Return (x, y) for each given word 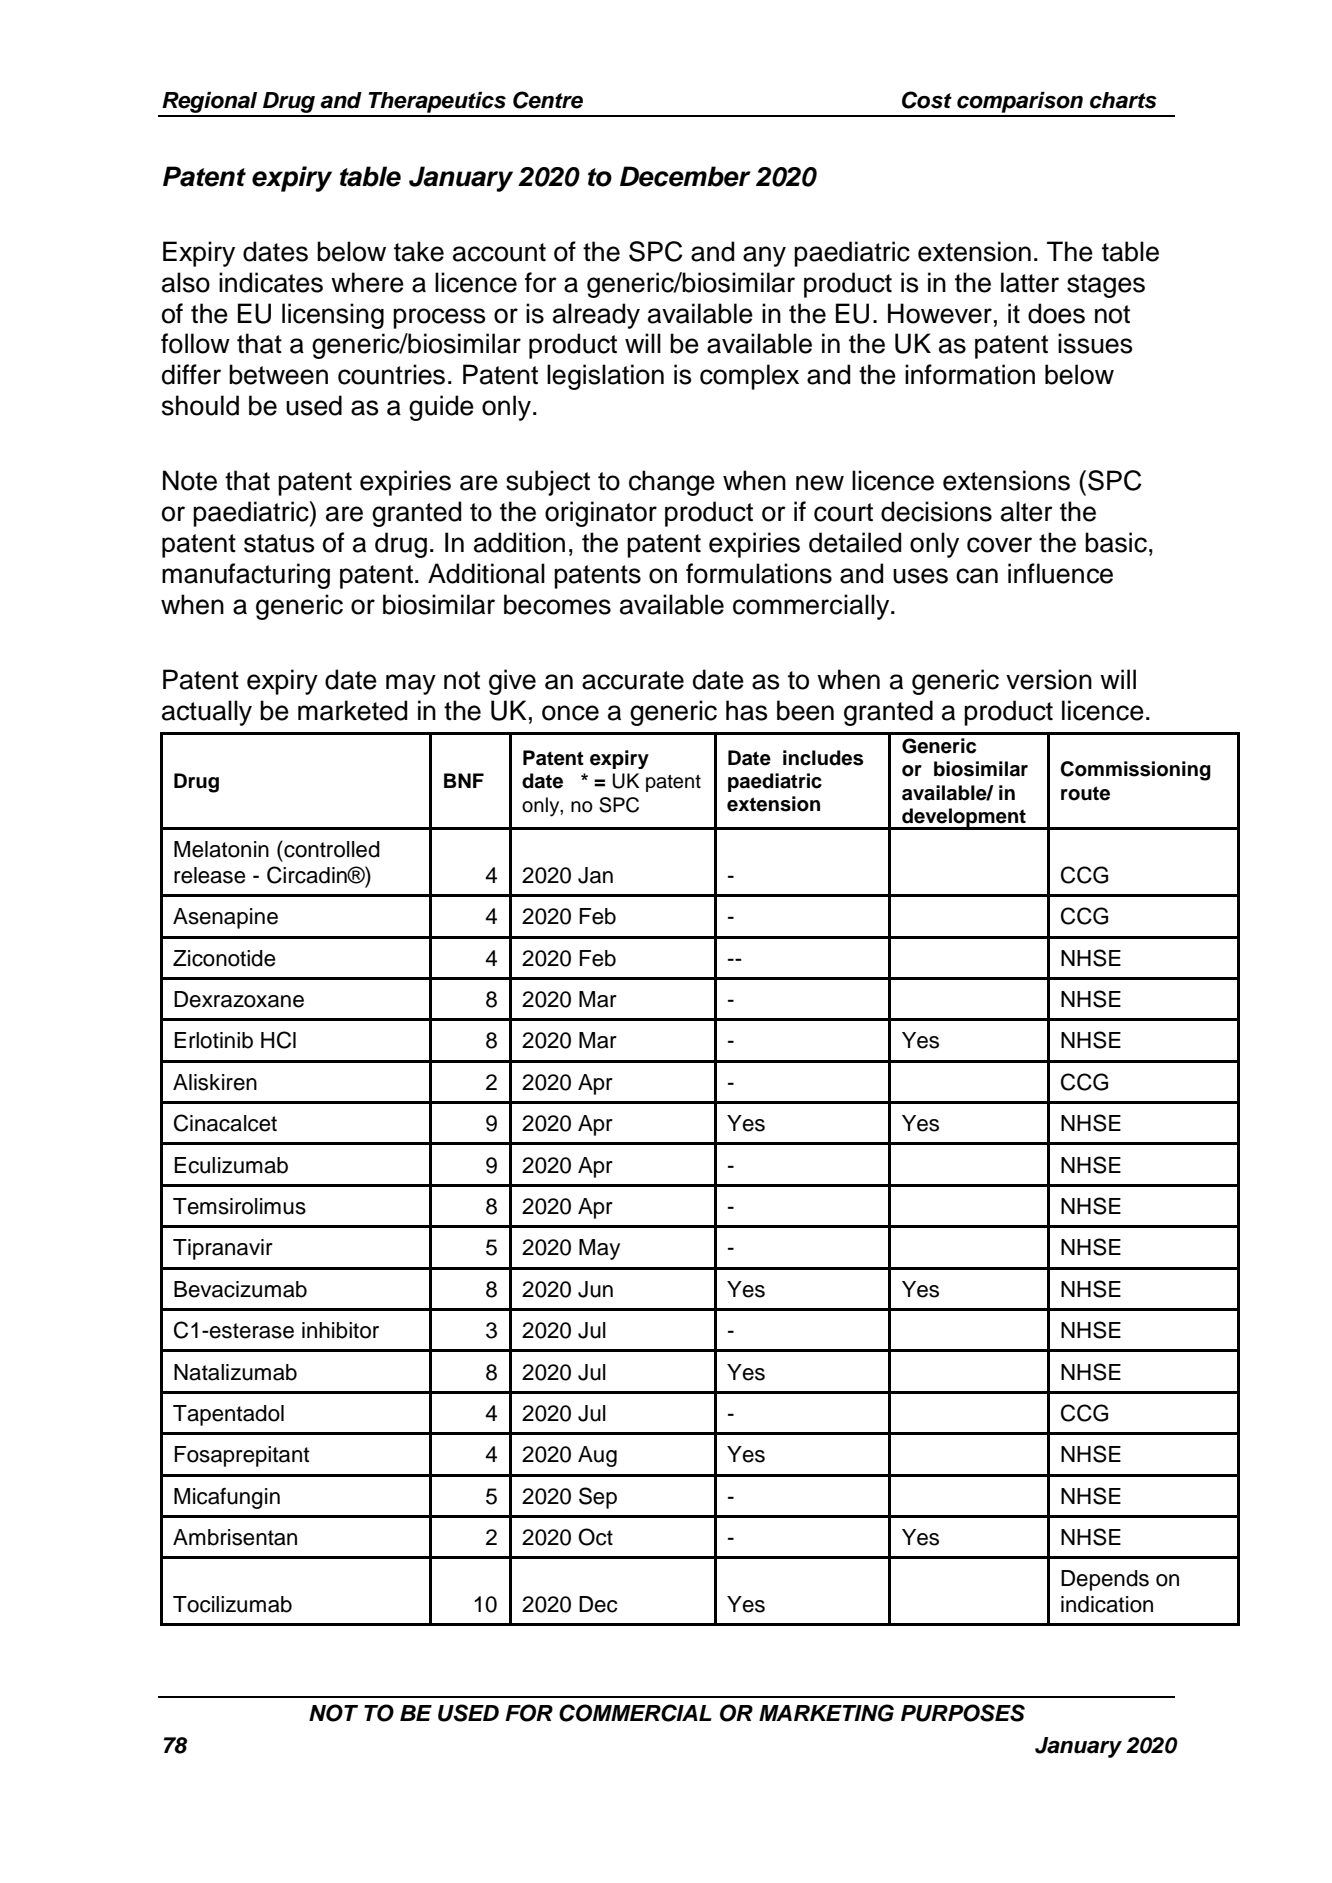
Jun (595, 1289)
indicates (271, 282)
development (964, 818)
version (1049, 679)
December (685, 176)
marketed (352, 710)
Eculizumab (231, 1165)
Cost (927, 100)
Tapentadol (228, 1415)
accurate (633, 680)
